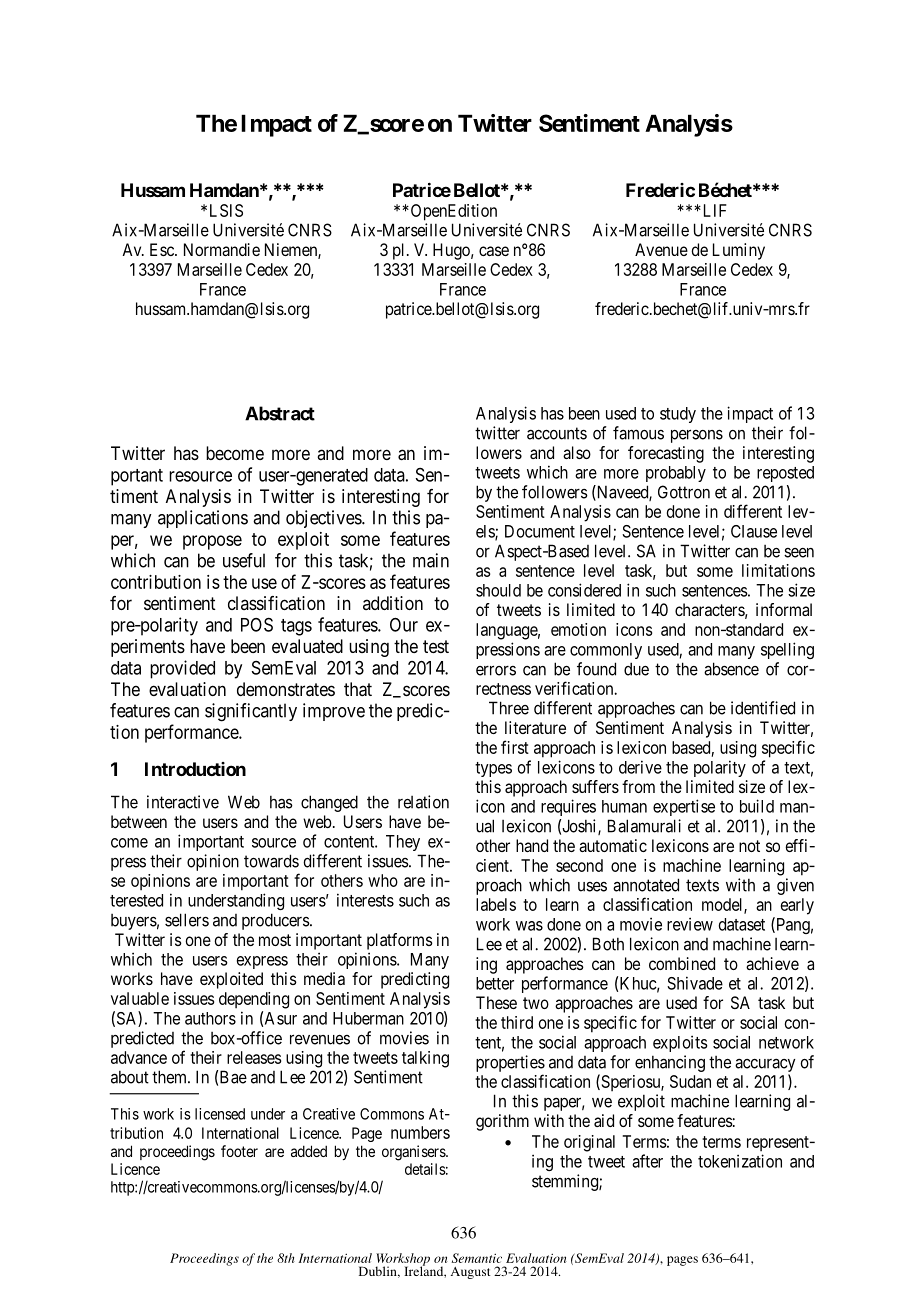 Image resolution: width=924 pixels, height=1308 pixels. Describe the element at coordinates (239, 1151) in the screenshot. I see `footer` at that location.
